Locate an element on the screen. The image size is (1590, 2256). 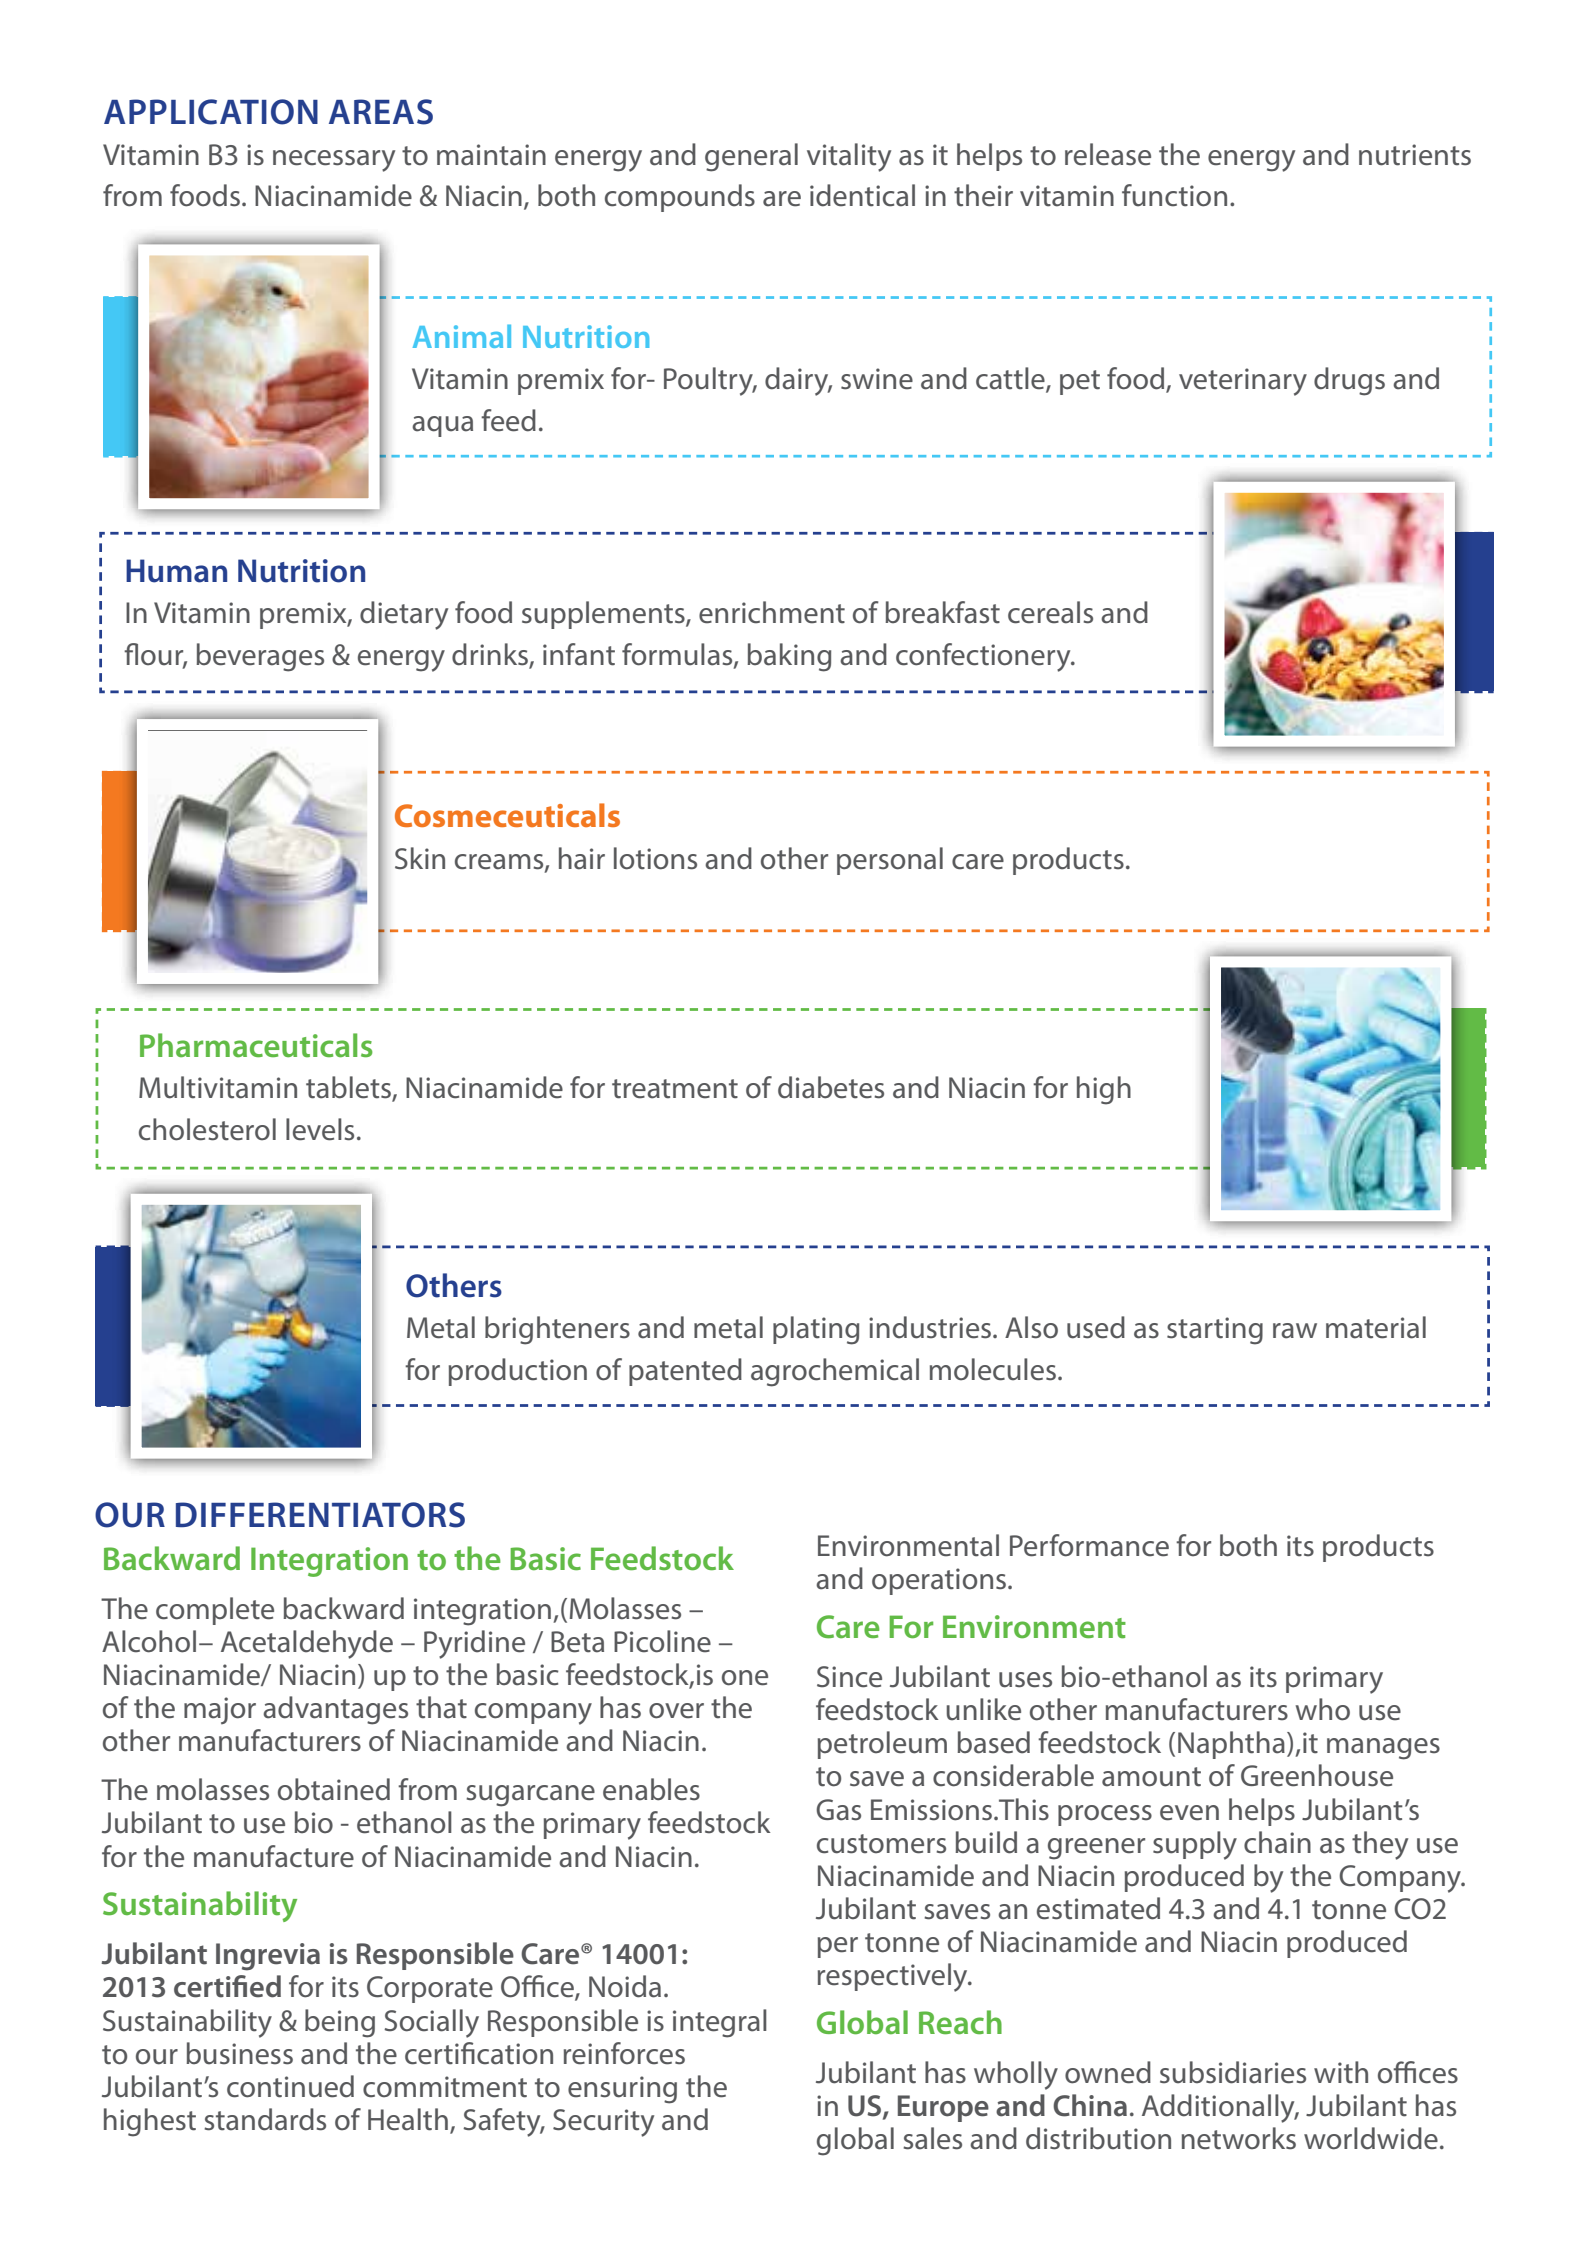
levels is located at coordinates (320, 1129).
